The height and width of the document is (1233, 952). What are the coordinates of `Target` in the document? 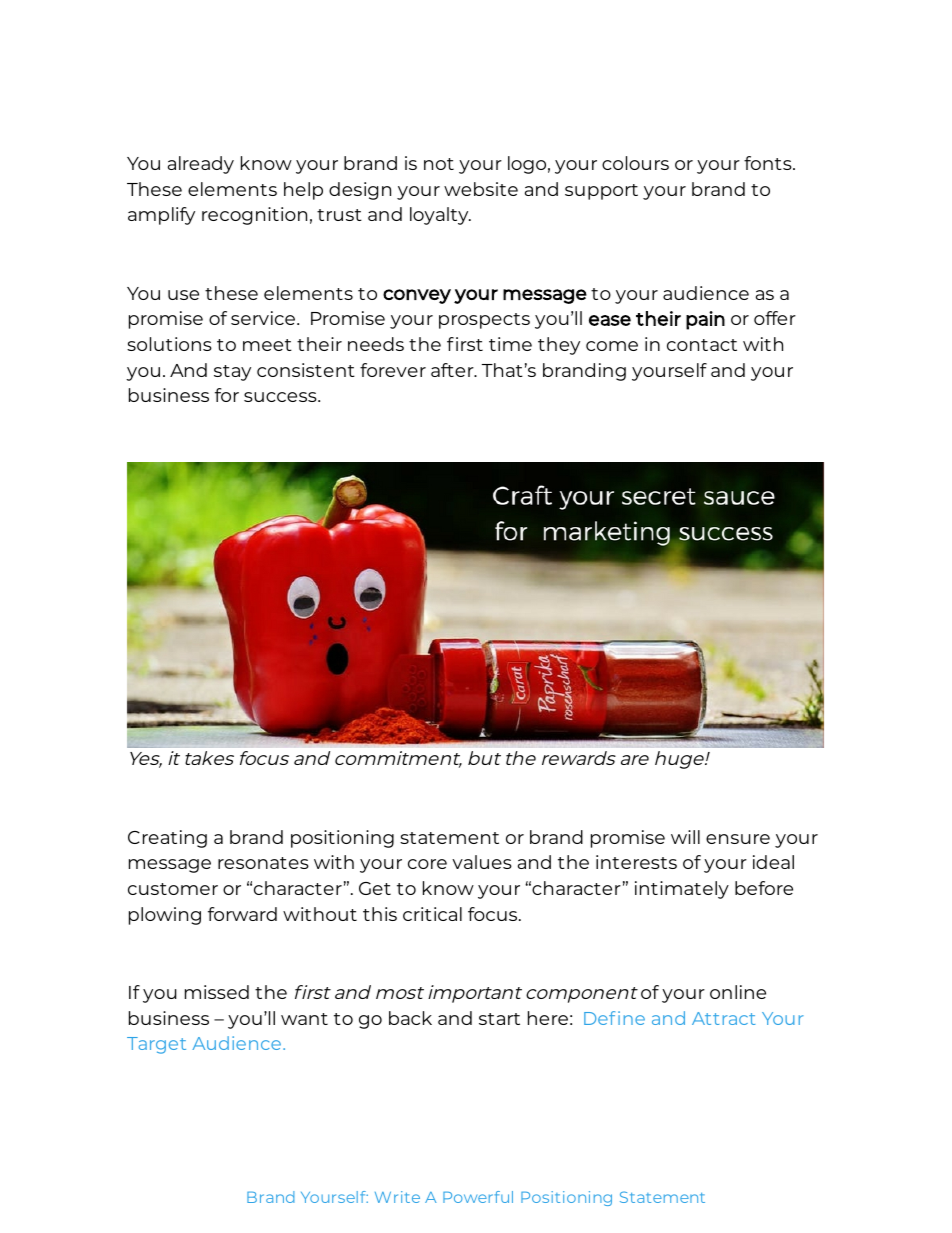 It's located at (156, 1045).
